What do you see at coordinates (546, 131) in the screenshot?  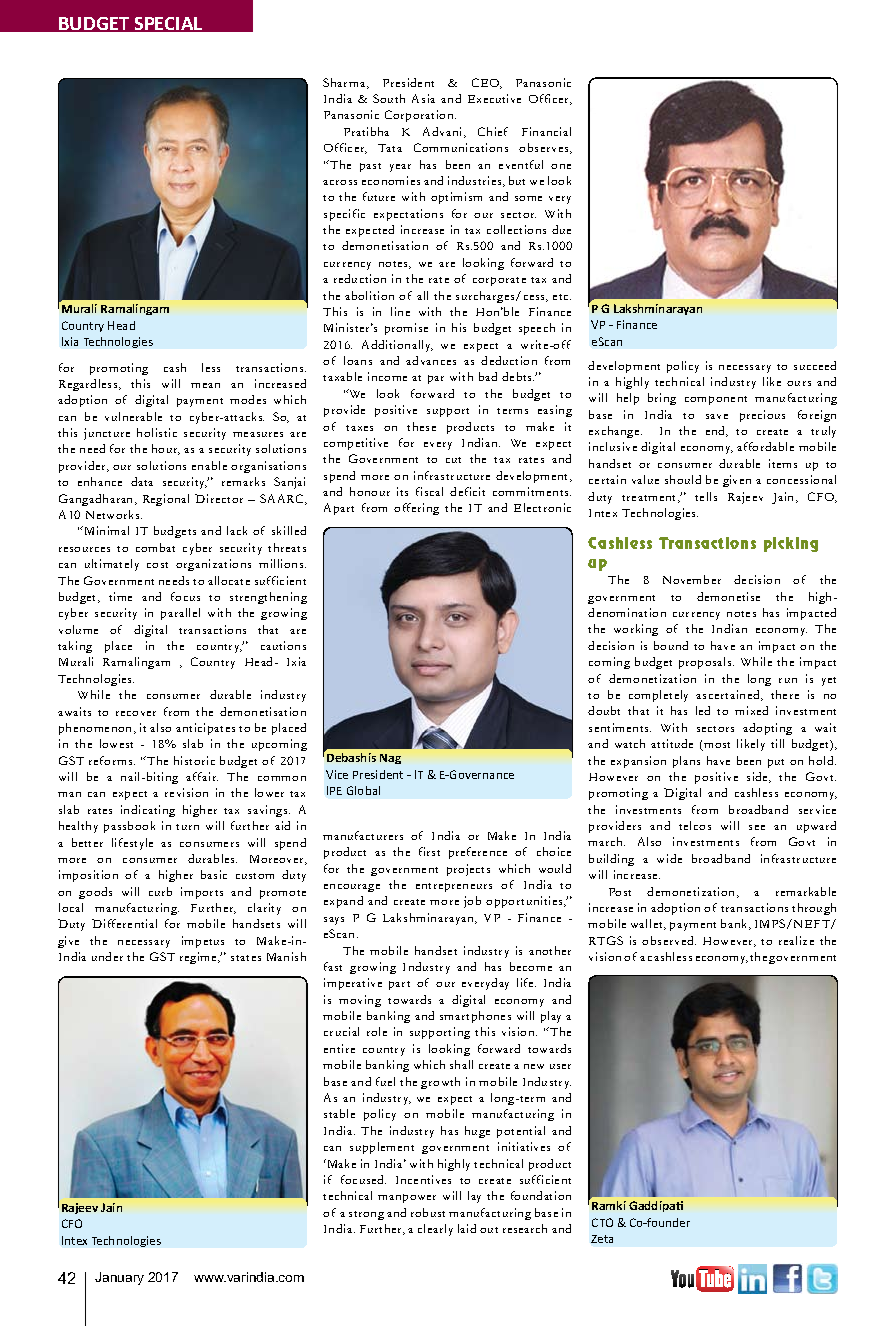 I see `Financial` at bounding box center [546, 131].
